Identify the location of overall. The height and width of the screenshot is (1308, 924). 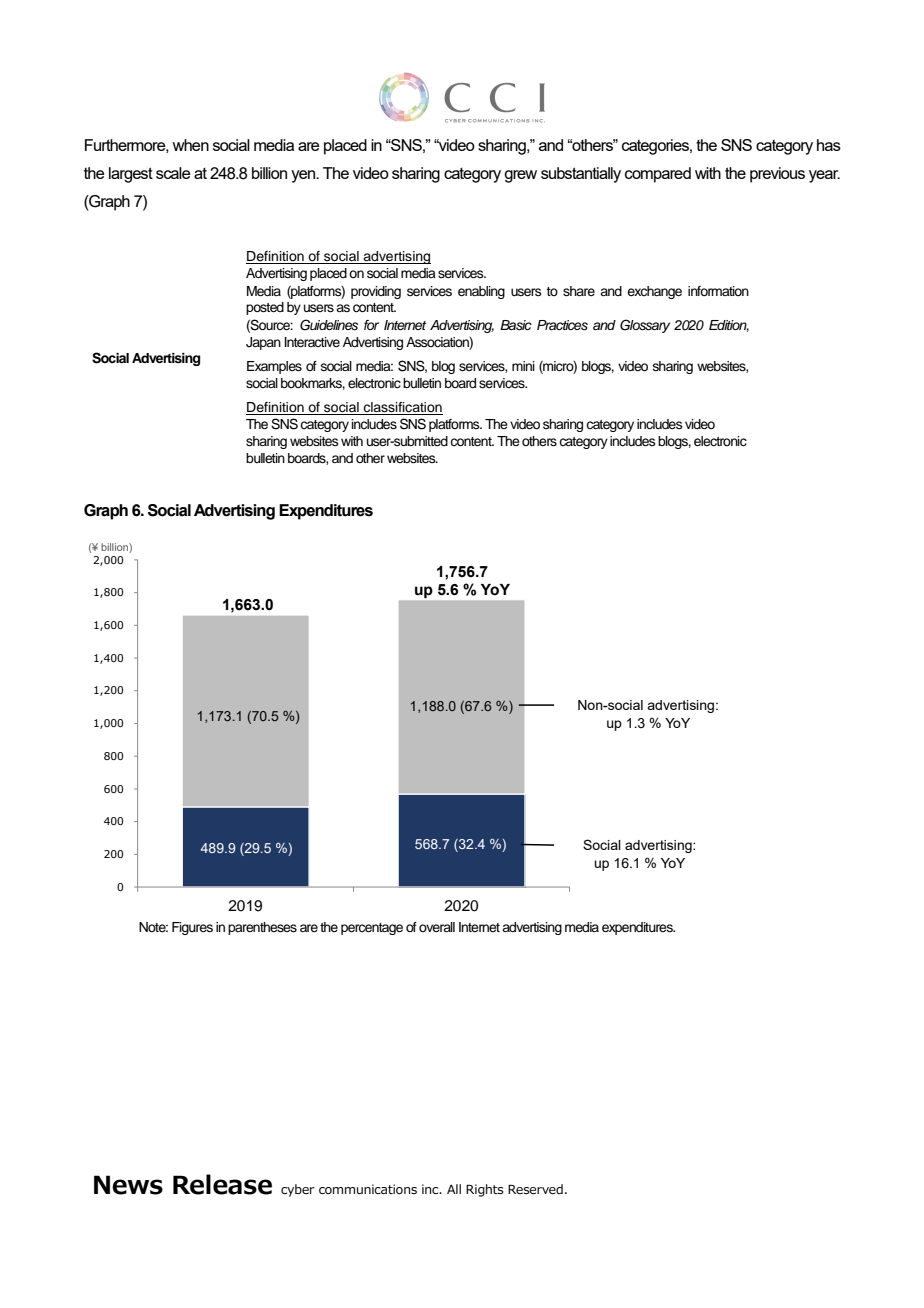
(437, 927).
